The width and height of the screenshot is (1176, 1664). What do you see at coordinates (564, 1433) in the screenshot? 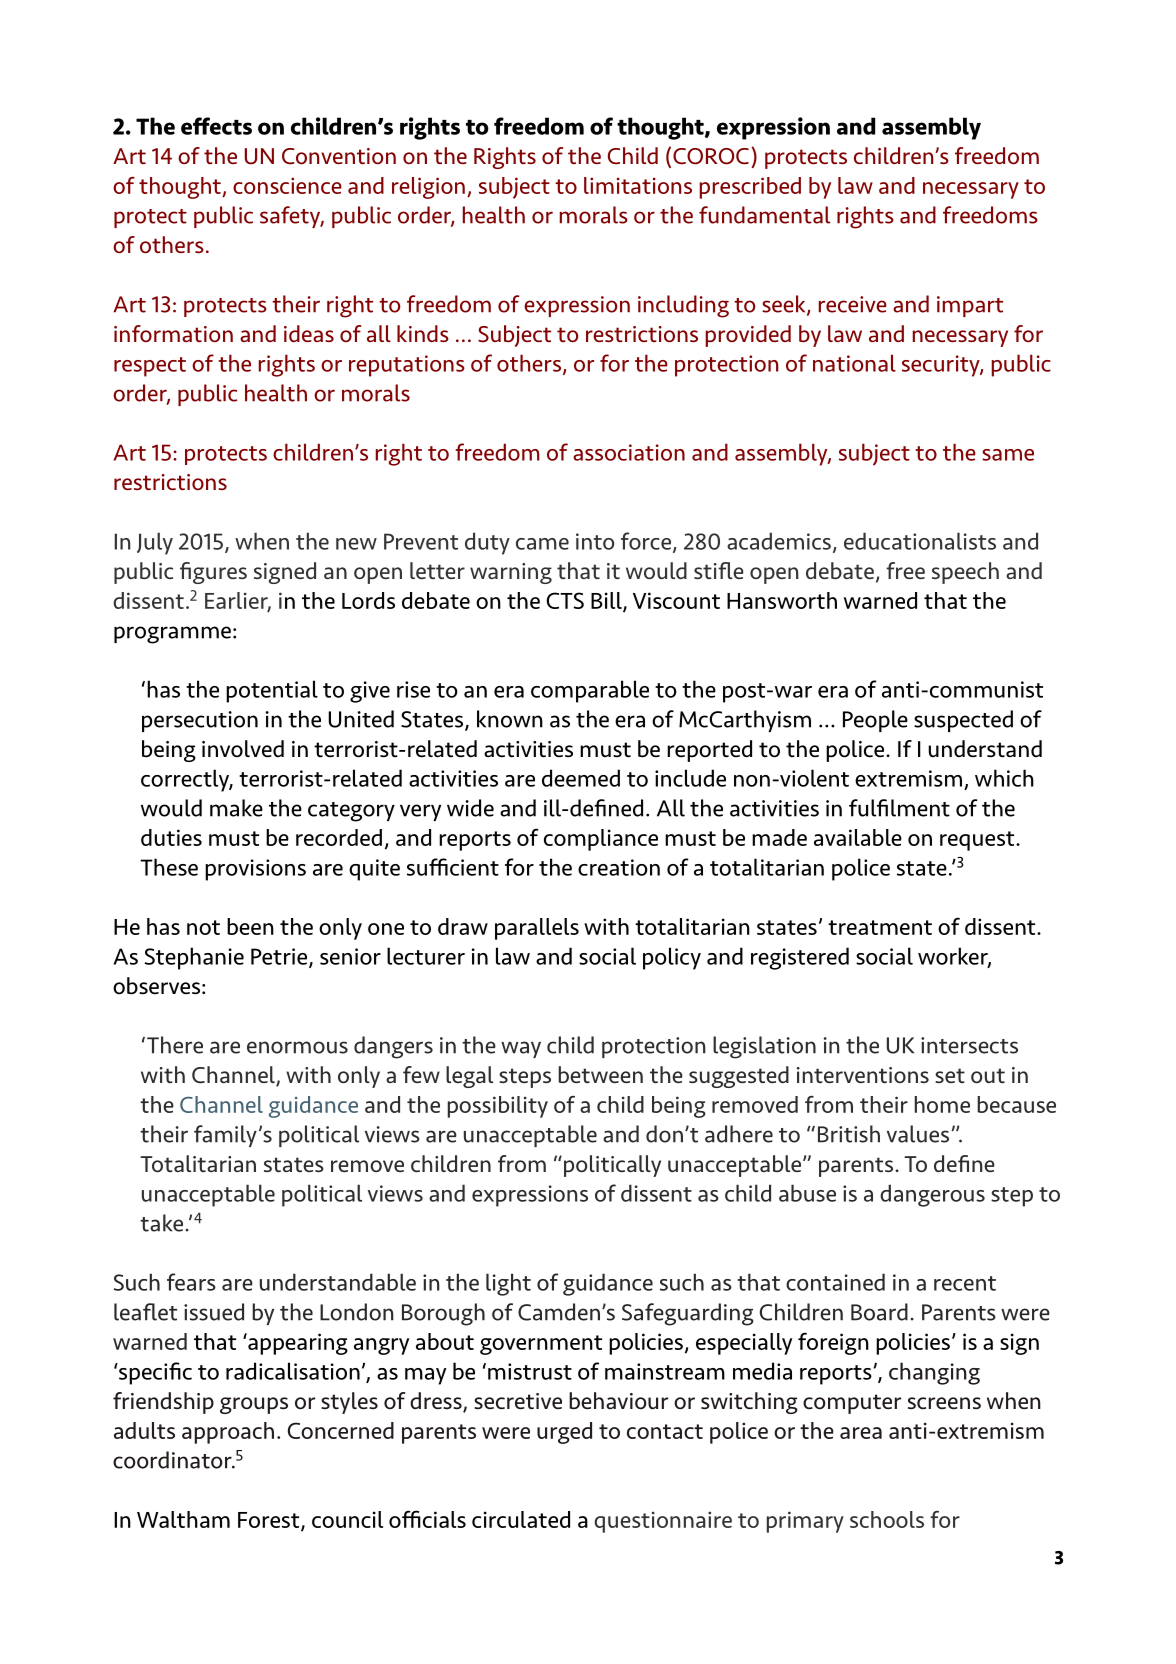
I see `urged` at bounding box center [564, 1433].
